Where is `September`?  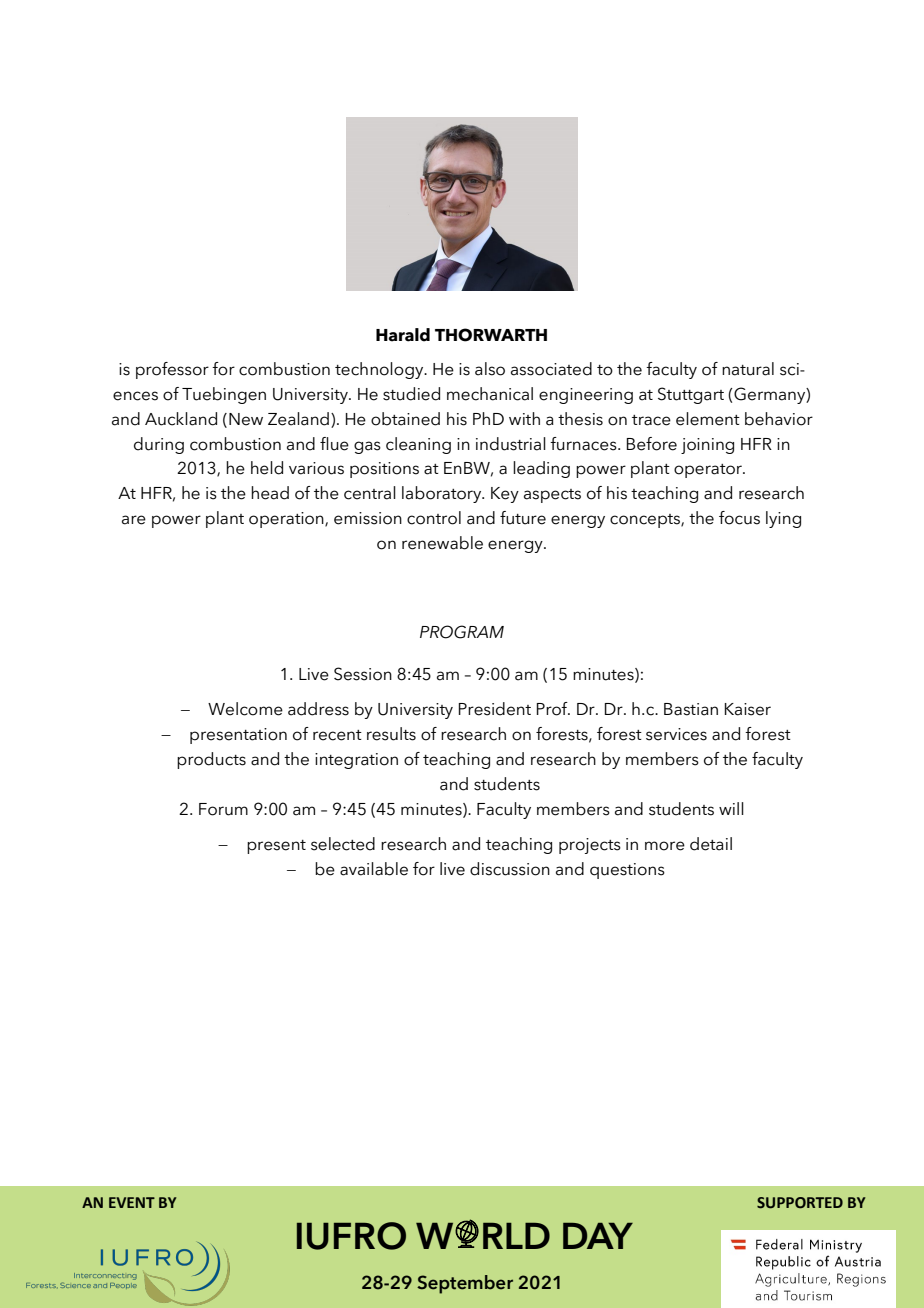
September is located at coordinates (465, 1284).
